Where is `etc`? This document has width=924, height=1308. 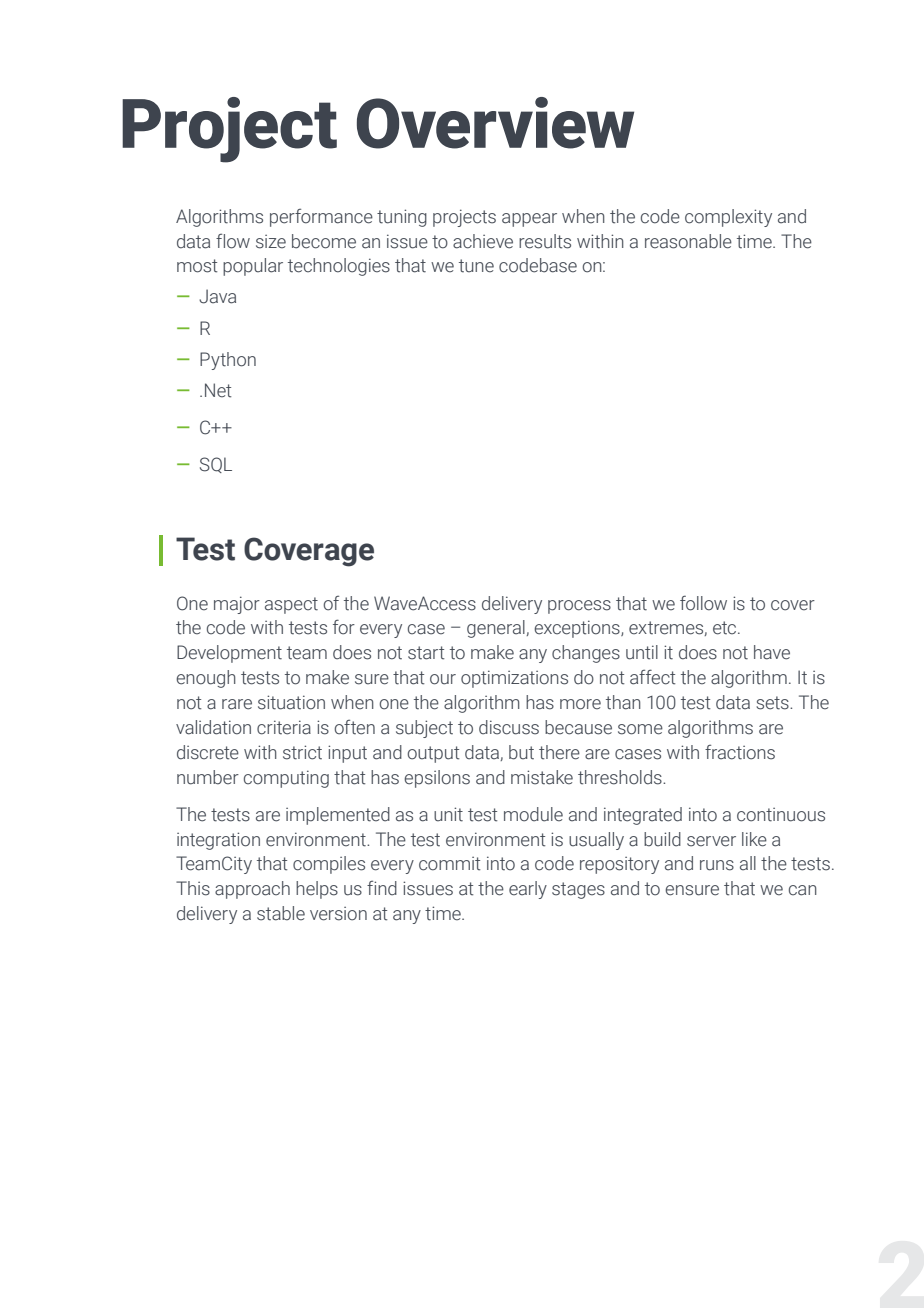
etc is located at coordinates (726, 628).
